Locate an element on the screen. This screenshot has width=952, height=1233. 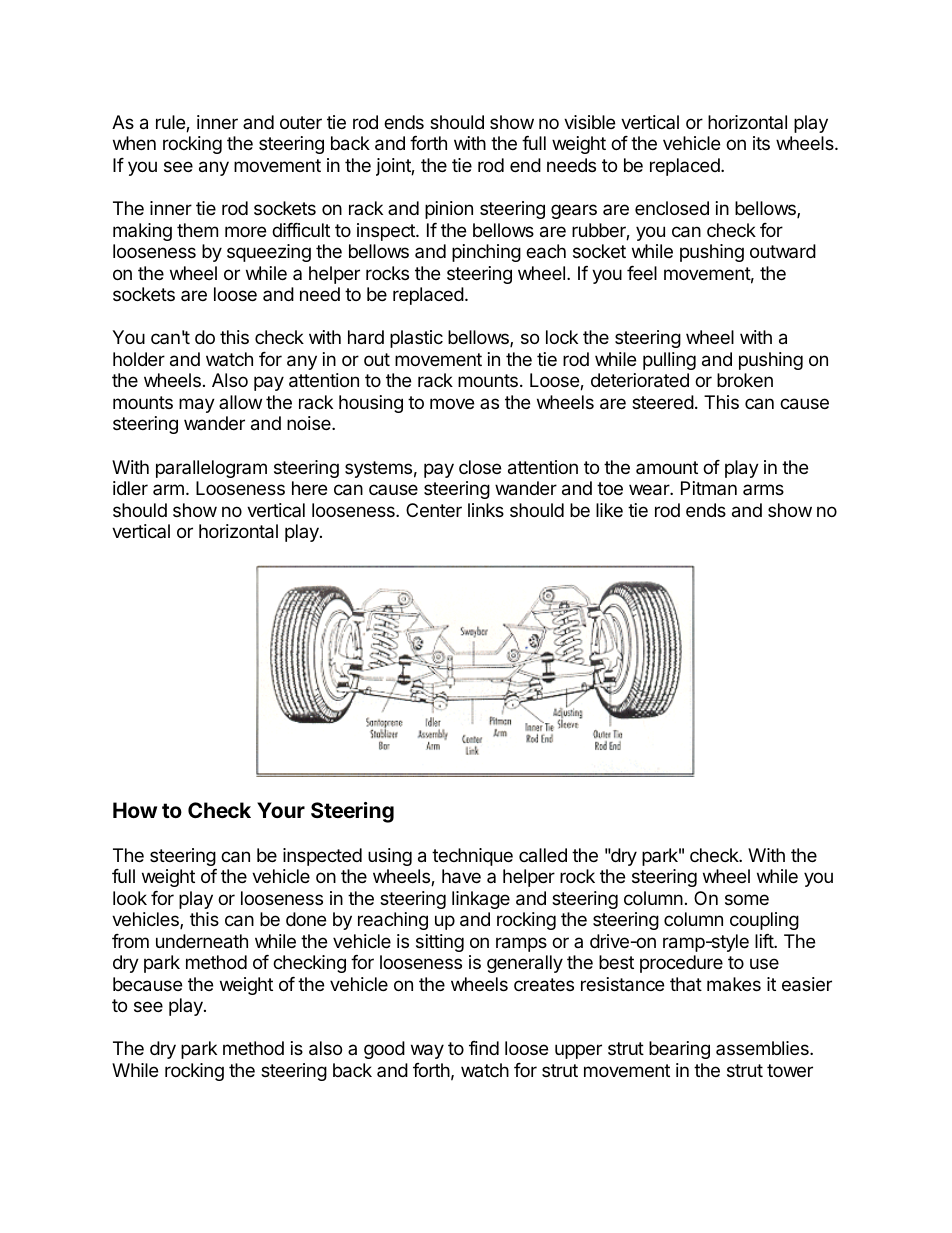
underneath is located at coordinates (202, 941).
